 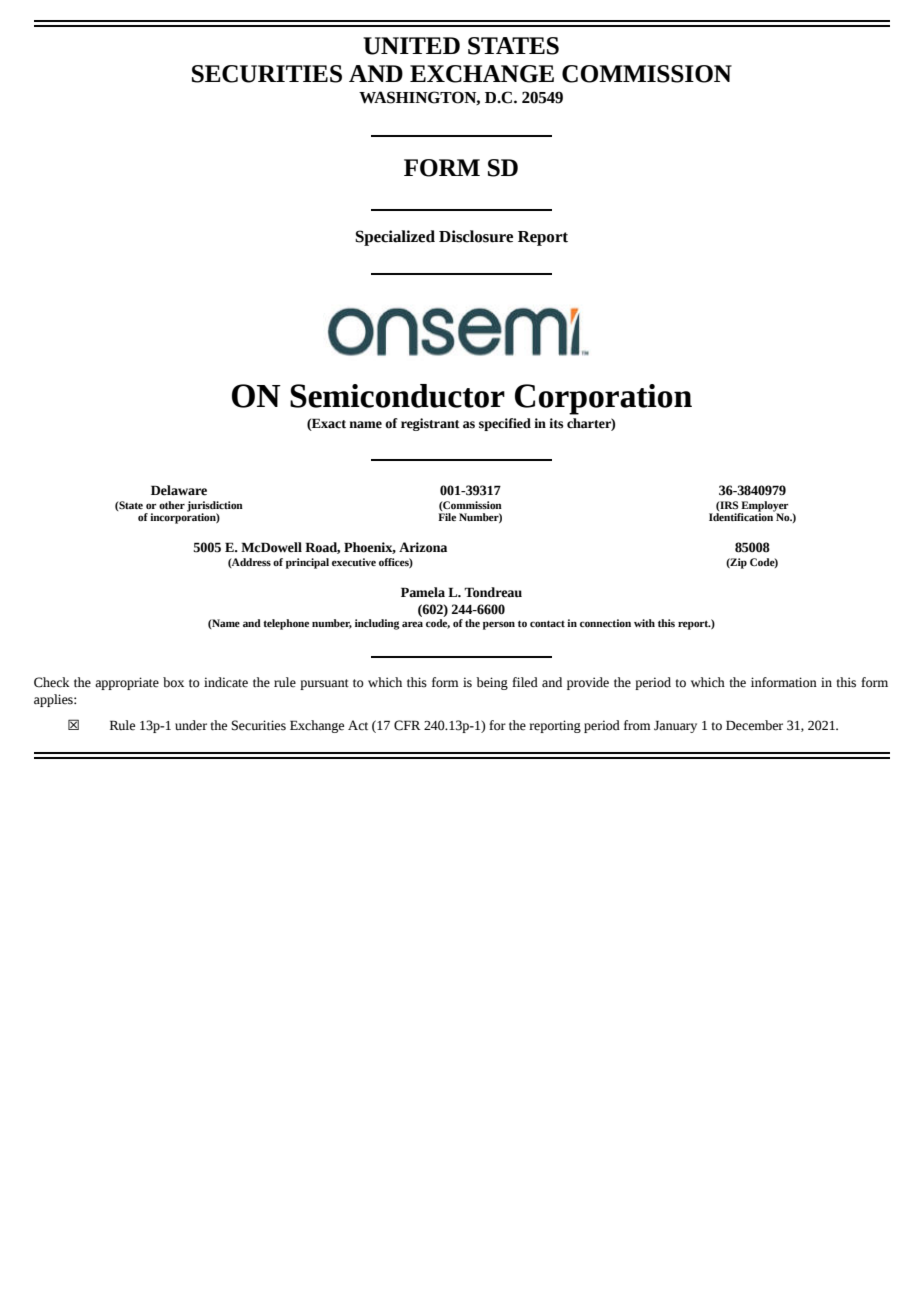 I want to click on CFR, so click(x=407, y=725).
